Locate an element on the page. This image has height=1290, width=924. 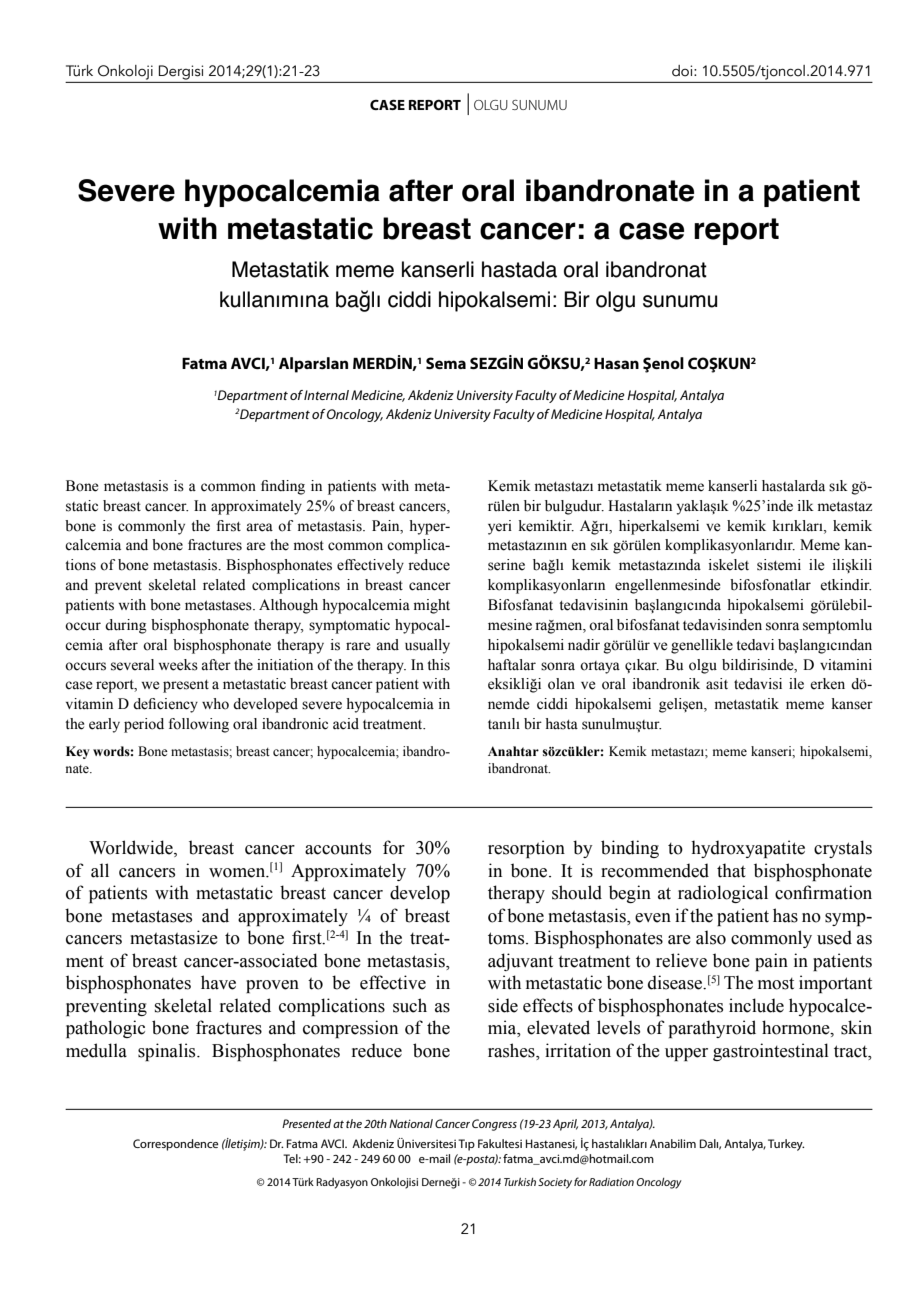
might is located at coordinates (432, 606).
